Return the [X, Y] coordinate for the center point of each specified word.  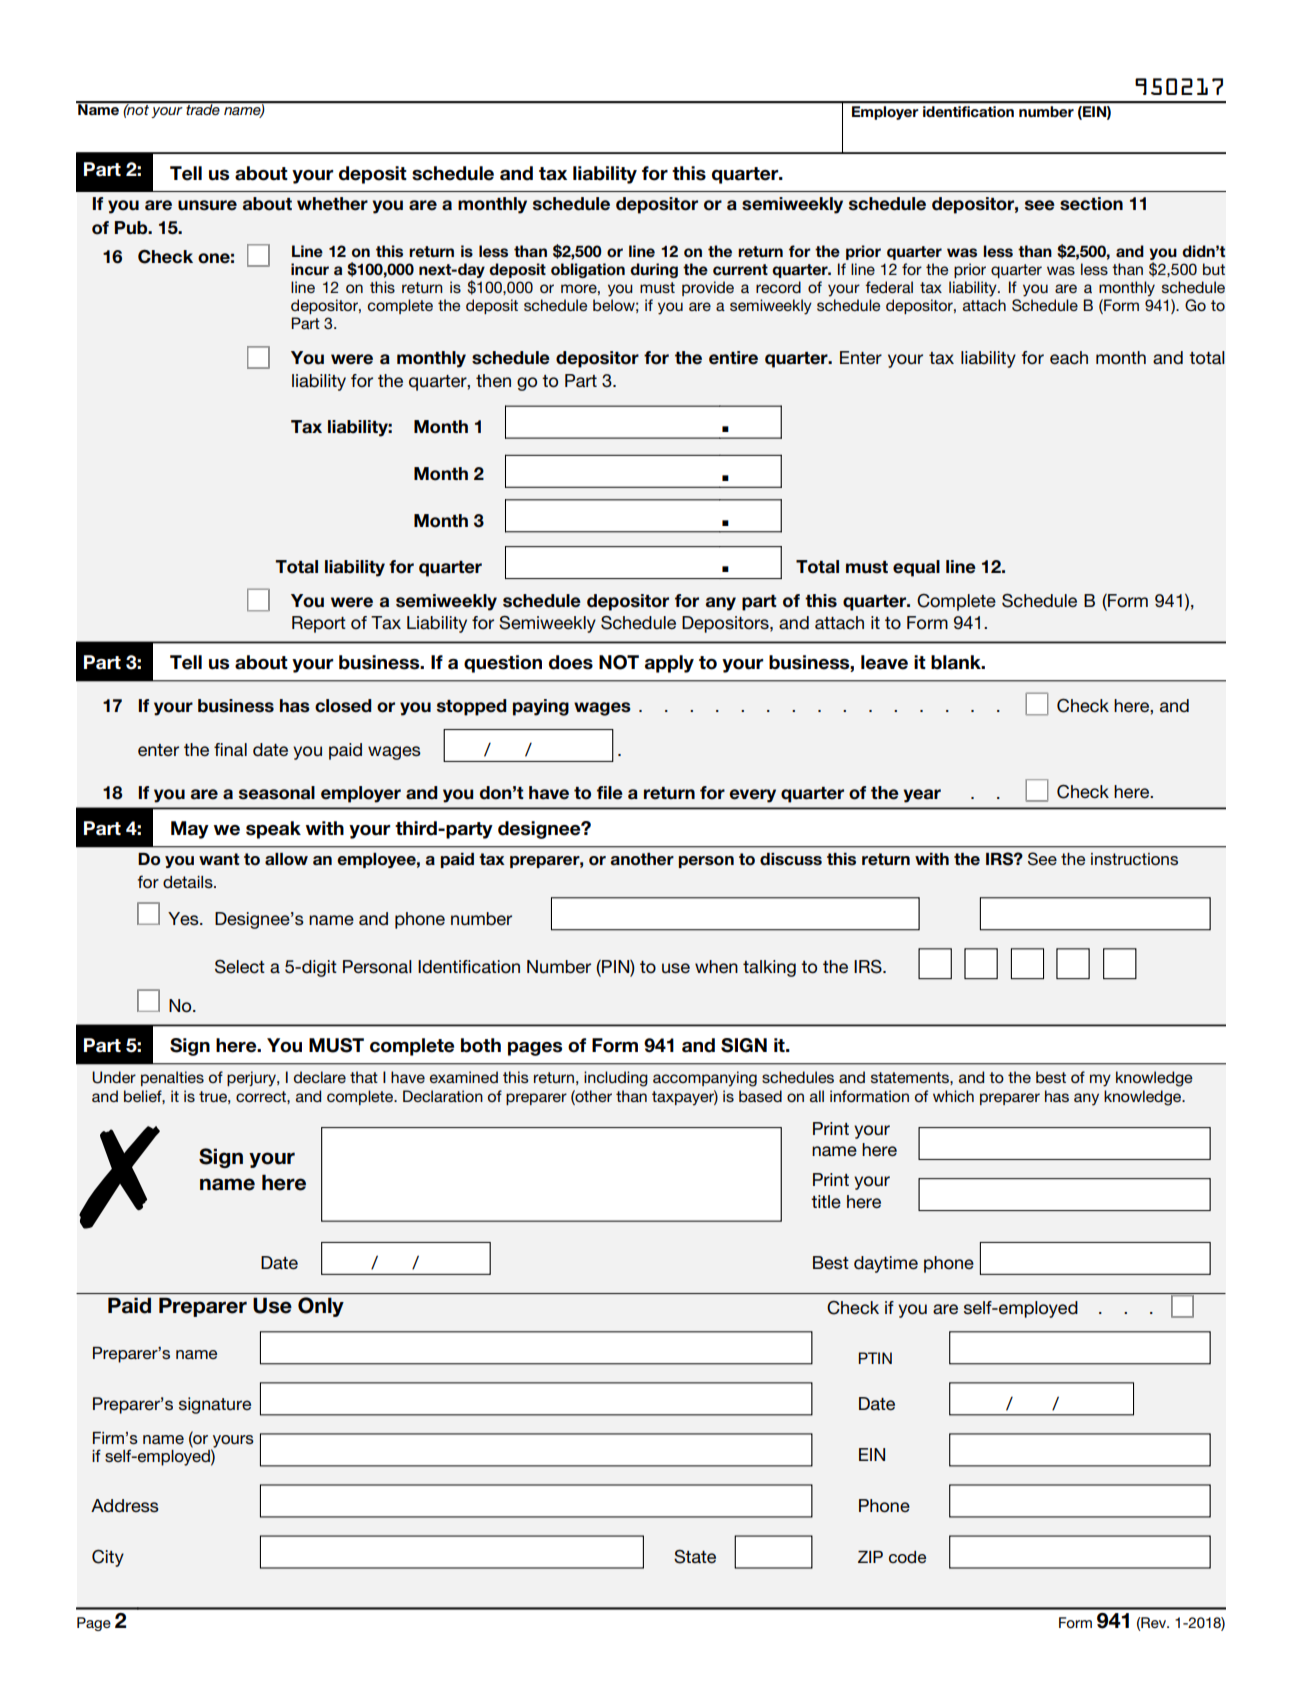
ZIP [870, 1557]
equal [916, 568]
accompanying [705, 1079]
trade [203, 108]
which [953, 1096]
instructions [1134, 859]
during [654, 270]
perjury [252, 1079]
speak [273, 830]
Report [319, 624]
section [1091, 204]
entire [733, 358]
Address [125, 1506]
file [610, 793]
